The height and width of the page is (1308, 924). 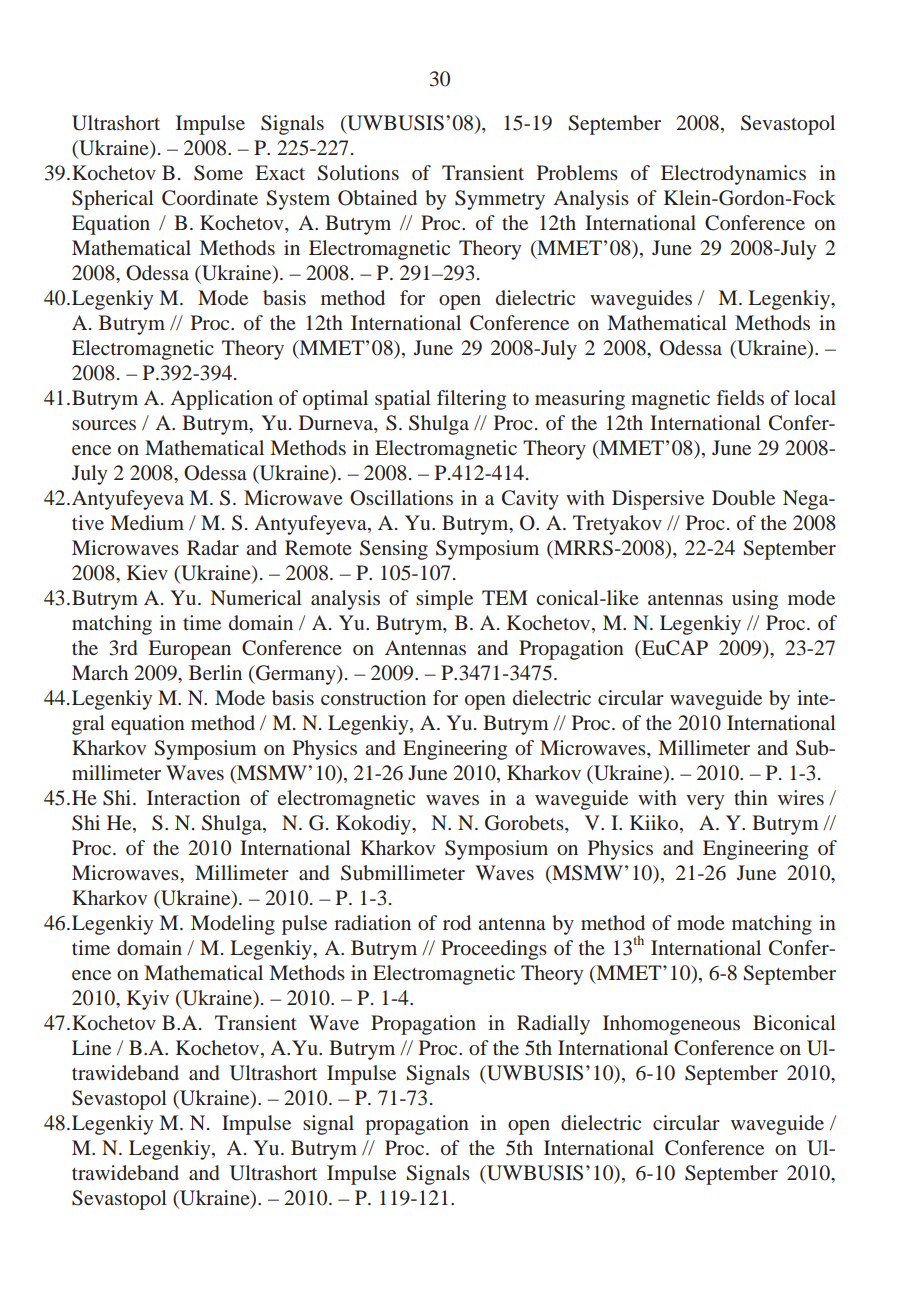 I want to click on filtering, so click(x=471, y=400).
